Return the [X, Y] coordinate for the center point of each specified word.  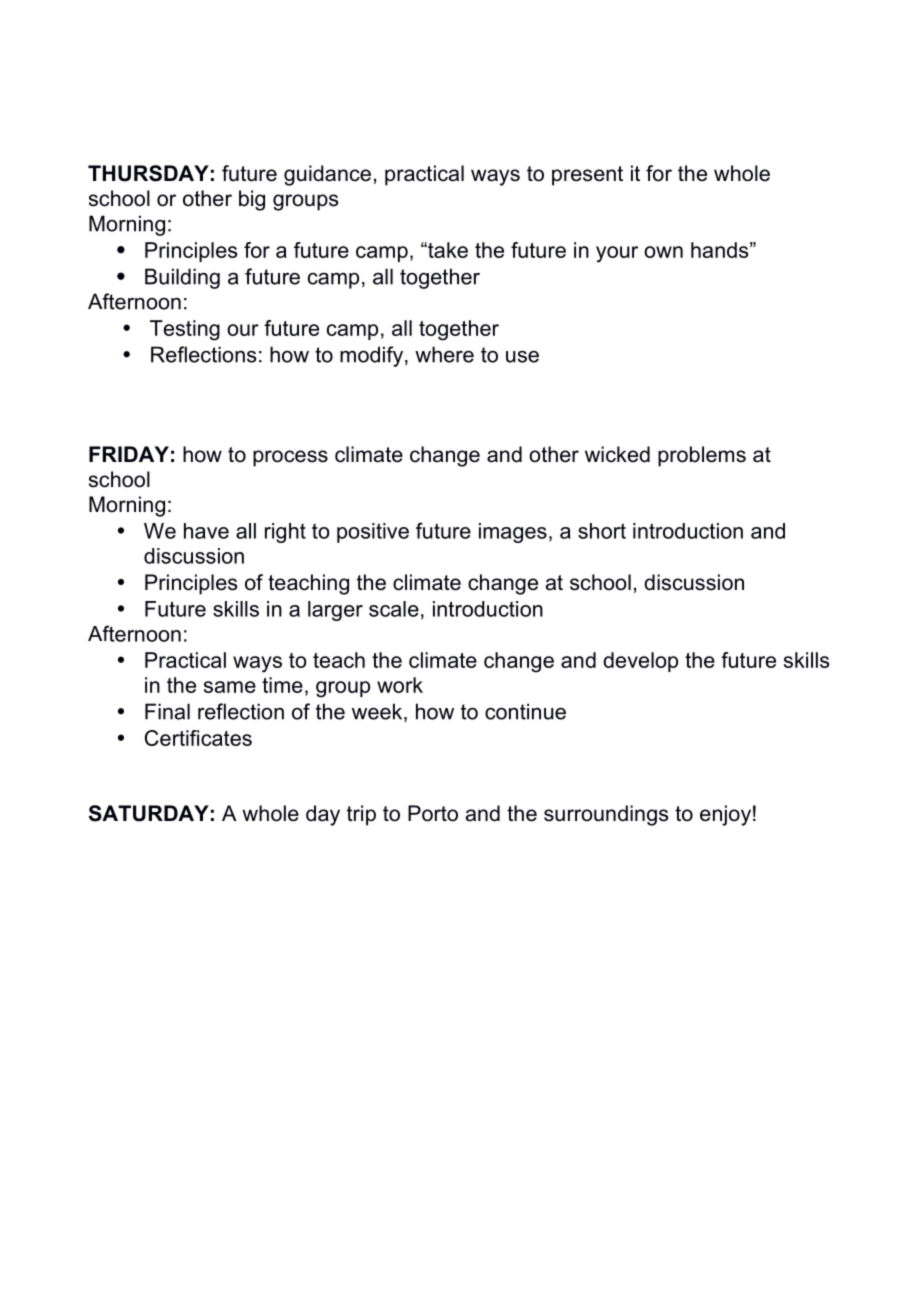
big [252, 200]
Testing [185, 330]
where [444, 354]
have [206, 531]
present [587, 176]
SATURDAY [149, 813]
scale [394, 609]
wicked [617, 454]
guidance [327, 175]
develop [640, 662]
